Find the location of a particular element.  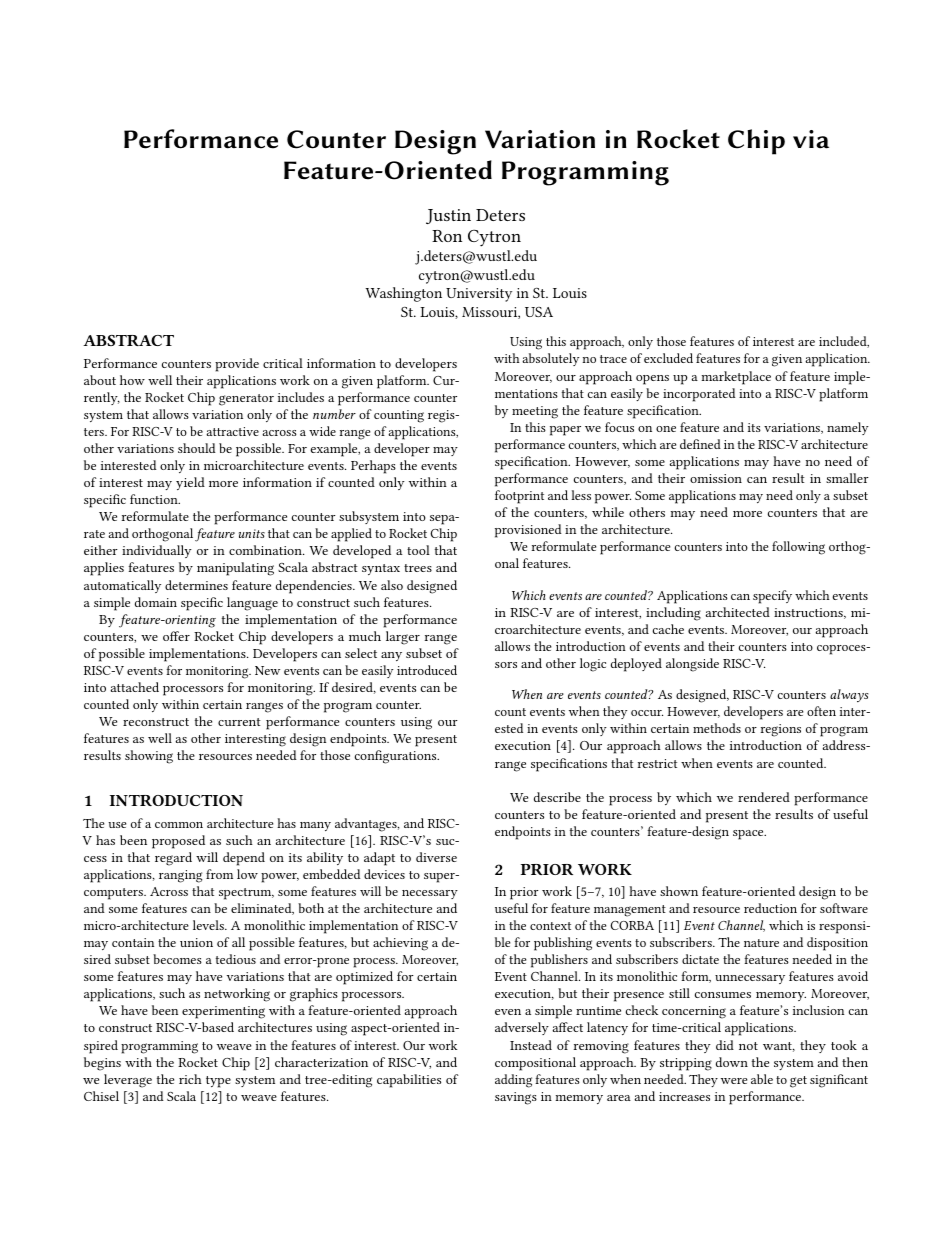

via is located at coordinates (811, 139).
